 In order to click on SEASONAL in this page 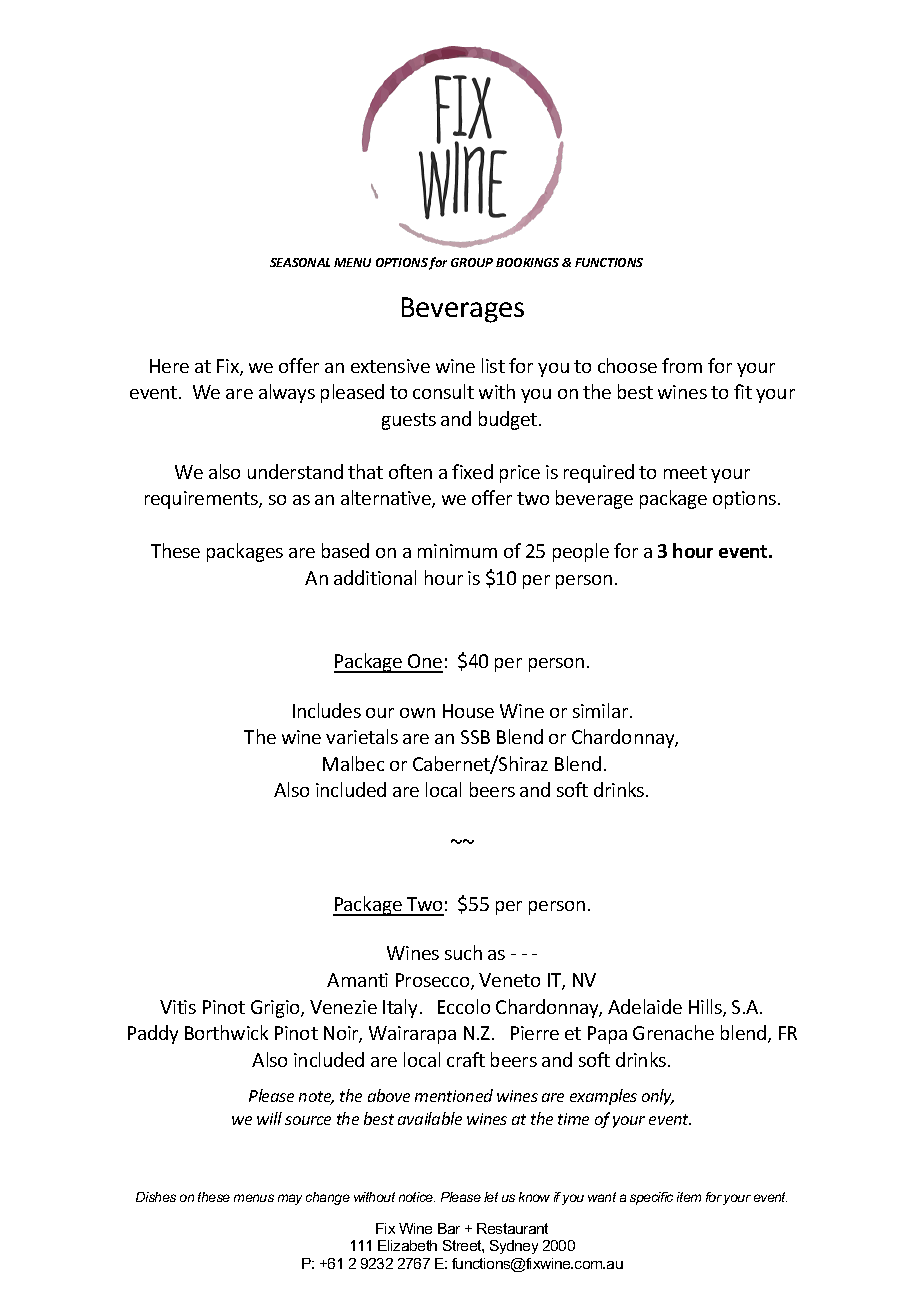, I will do `click(300, 262)`.
